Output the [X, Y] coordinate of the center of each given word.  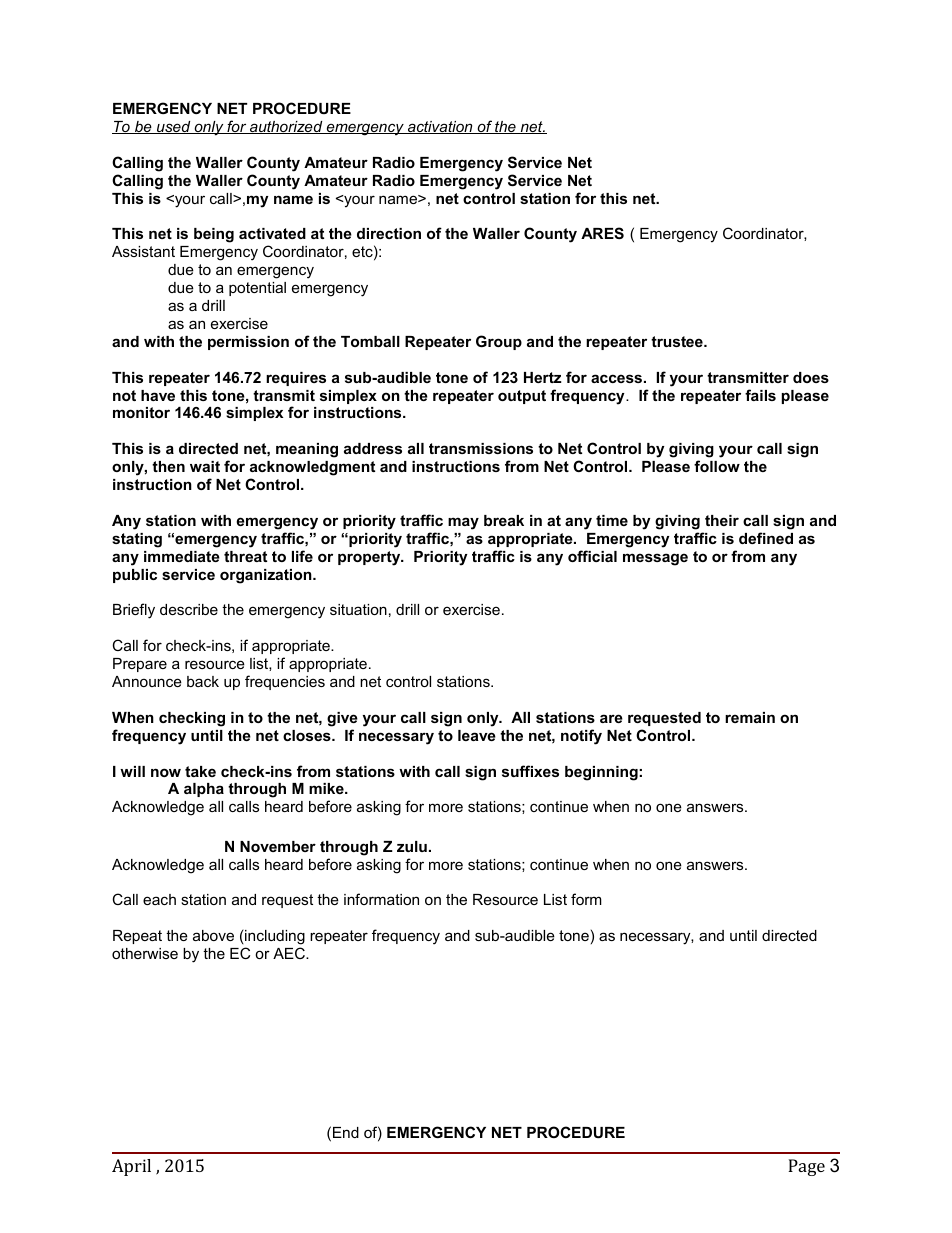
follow [717, 466]
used [174, 127]
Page [806, 1167]
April [131, 1167]
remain [750, 717]
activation [440, 127]
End [346, 1132]
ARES [602, 233]
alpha [204, 790]
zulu [412, 846]
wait [205, 466]
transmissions [481, 448]
